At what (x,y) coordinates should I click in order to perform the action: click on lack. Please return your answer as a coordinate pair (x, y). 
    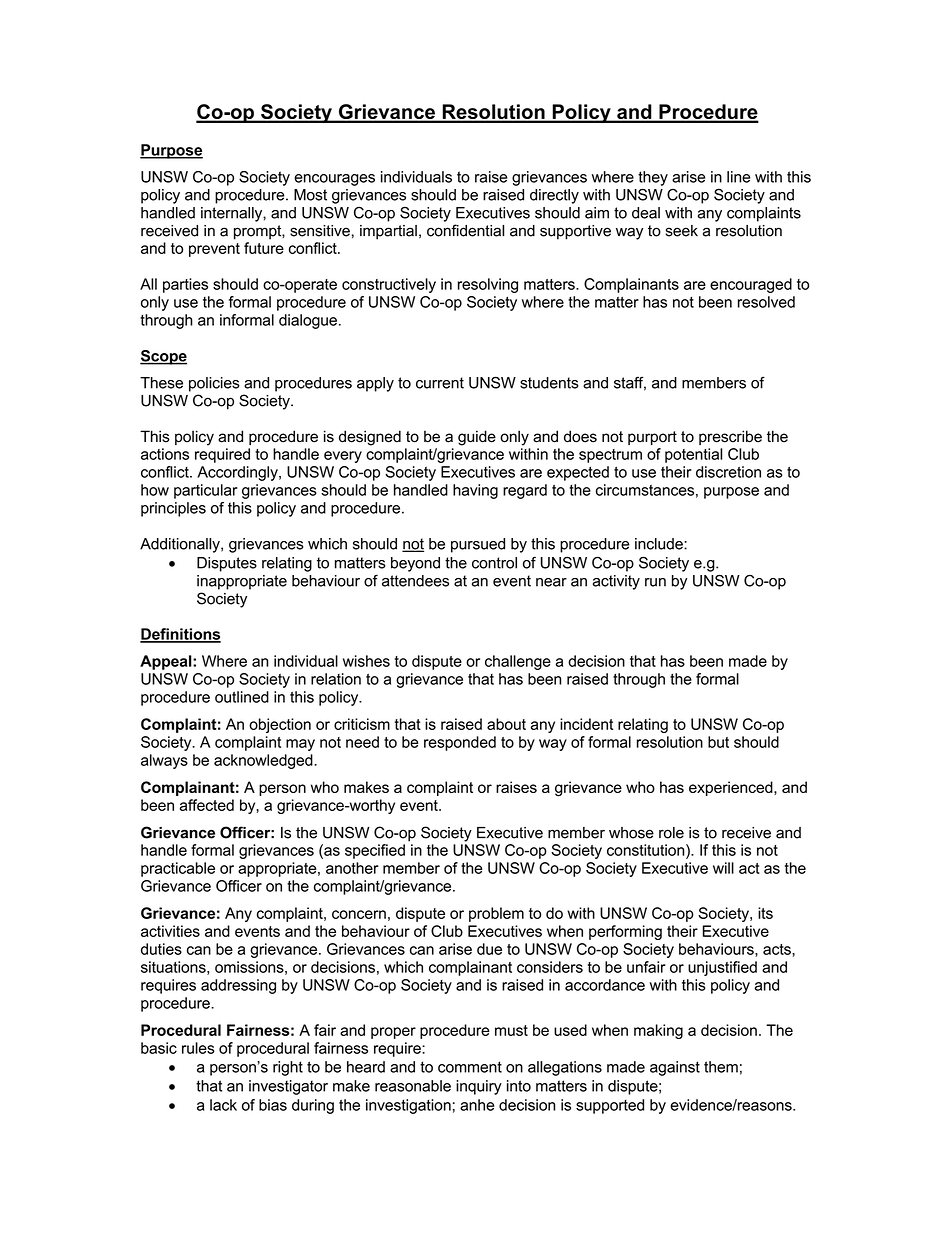
    Looking at the image, I should click on (223, 1105).
